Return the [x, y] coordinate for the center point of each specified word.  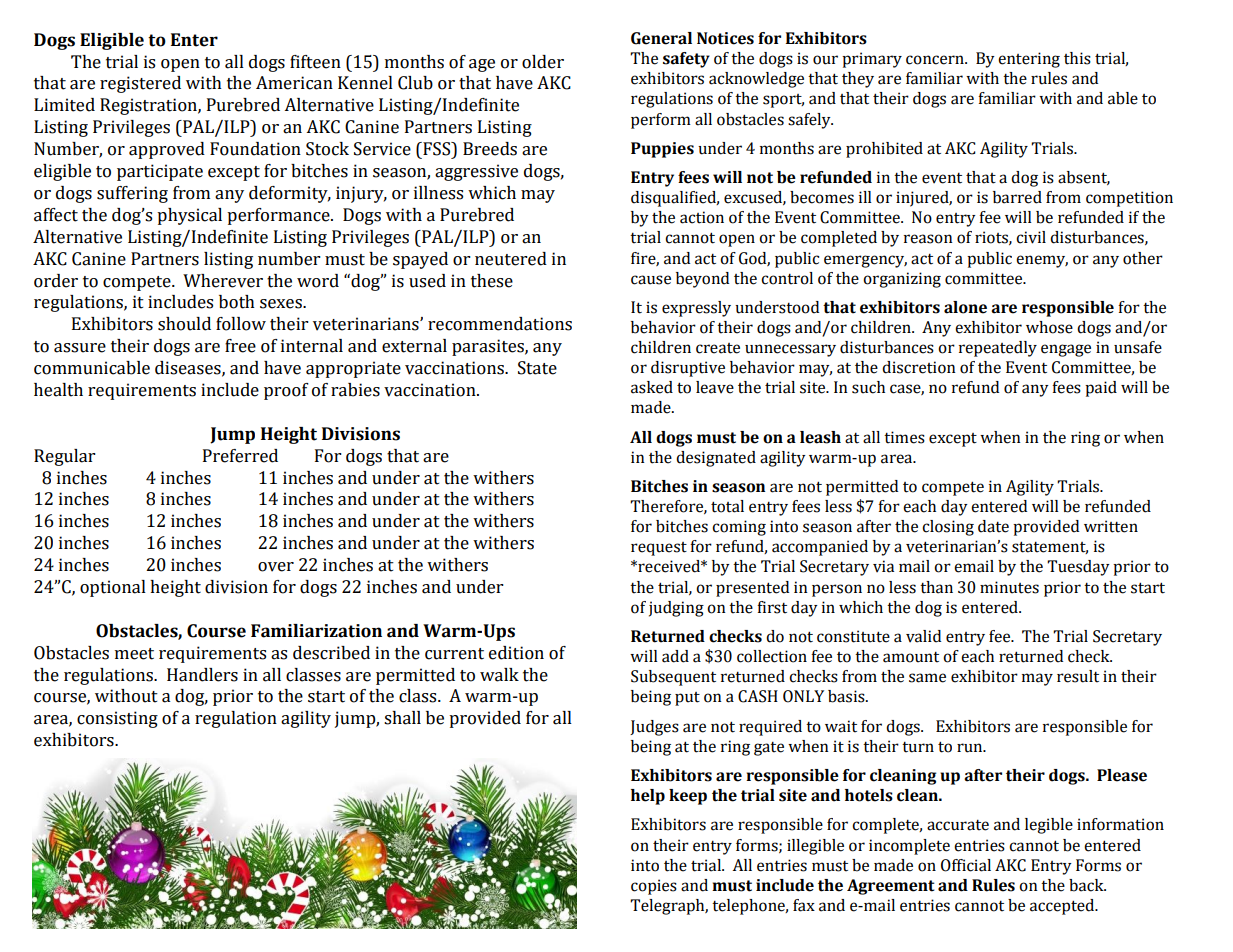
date [993, 526]
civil [1031, 237]
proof [286, 391]
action [702, 217]
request [659, 549]
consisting [117, 719]
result [1078, 676]
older [543, 62]
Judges [654, 728]
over [276, 567]
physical [189, 216]
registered [140, 84]
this [1077, 58]
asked [652, 387]
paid [1101, 389]
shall [402, 718]
